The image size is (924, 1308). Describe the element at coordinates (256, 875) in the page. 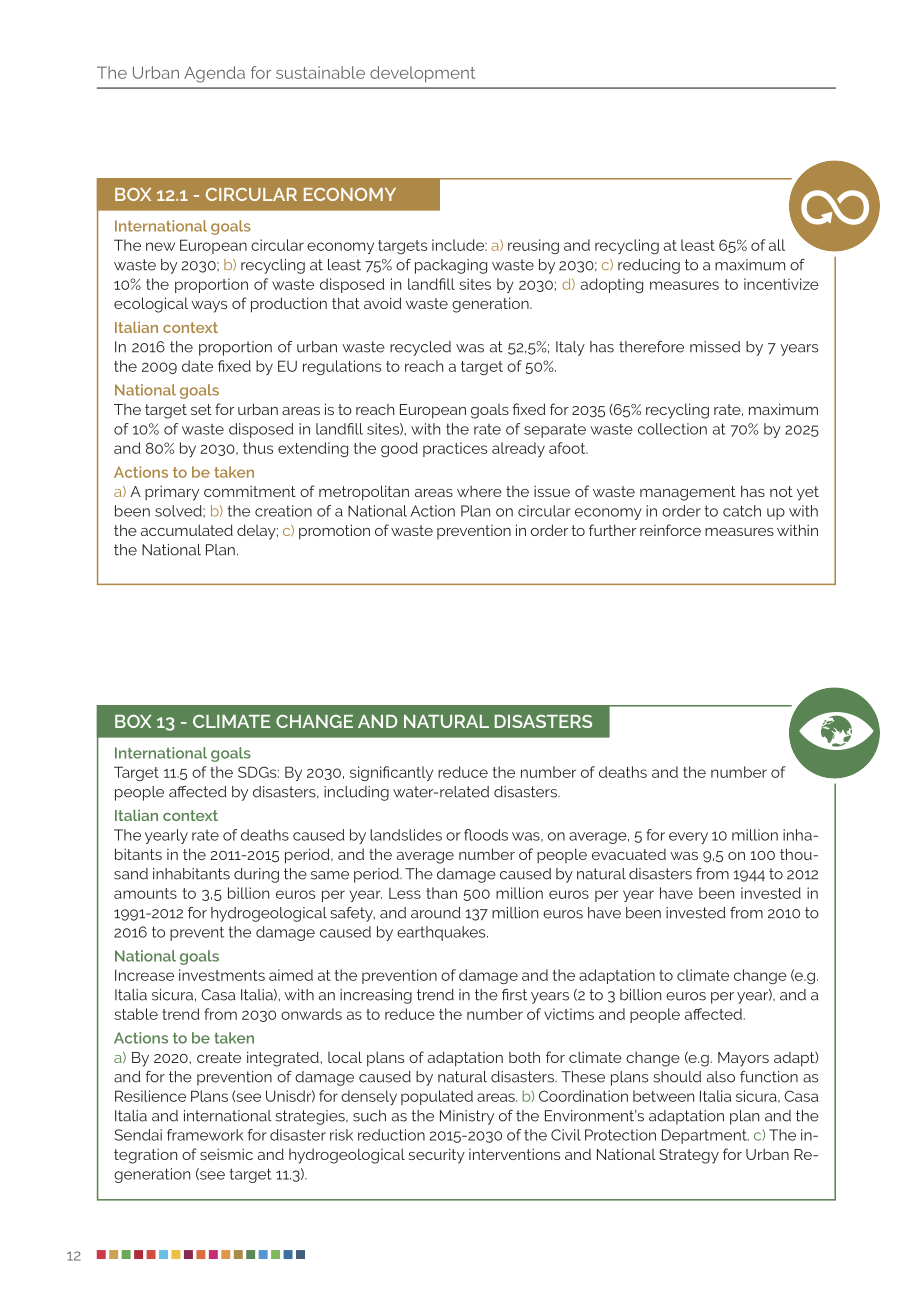

I see `during` at that location.
